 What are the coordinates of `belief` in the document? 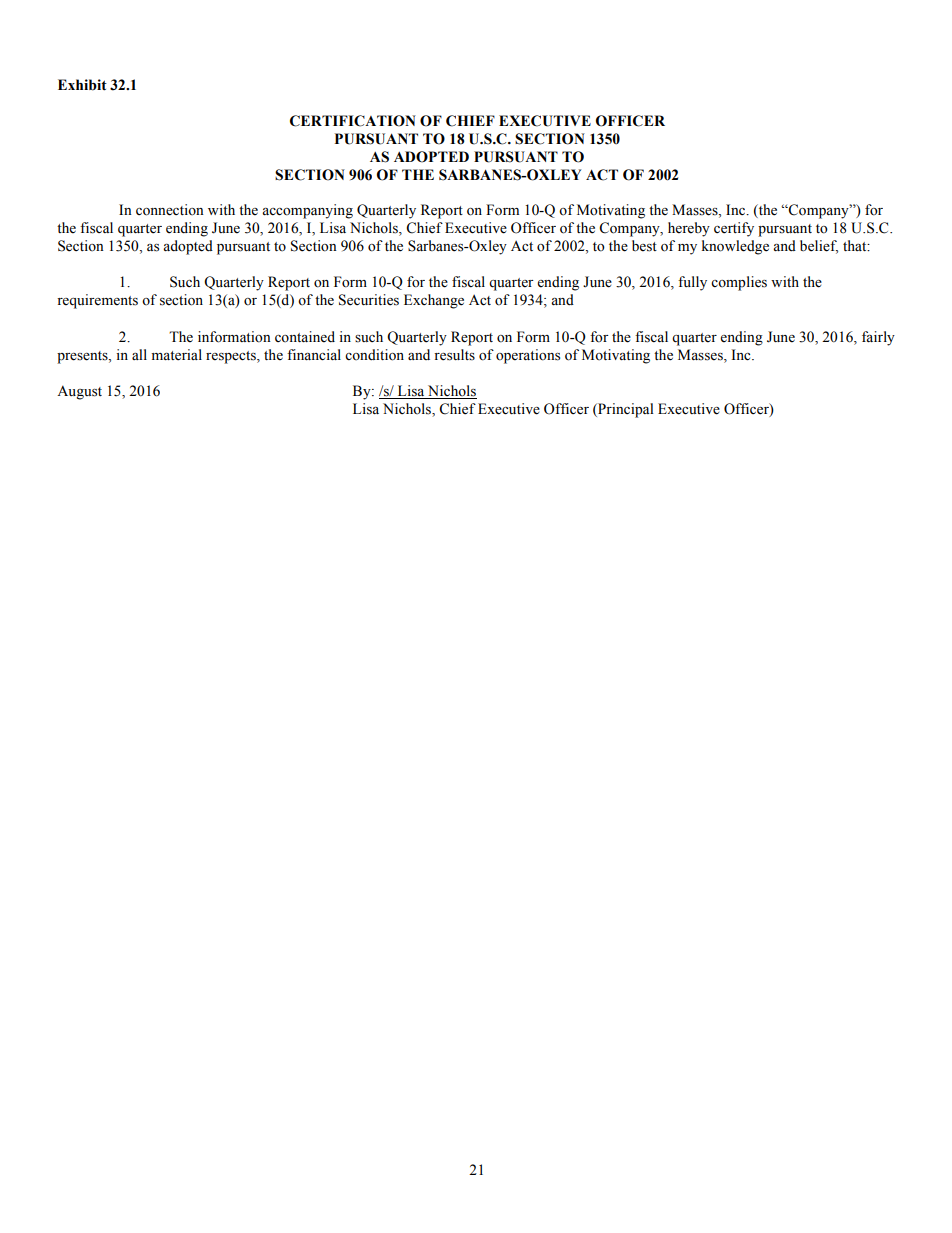 It's located at (819, 246).
